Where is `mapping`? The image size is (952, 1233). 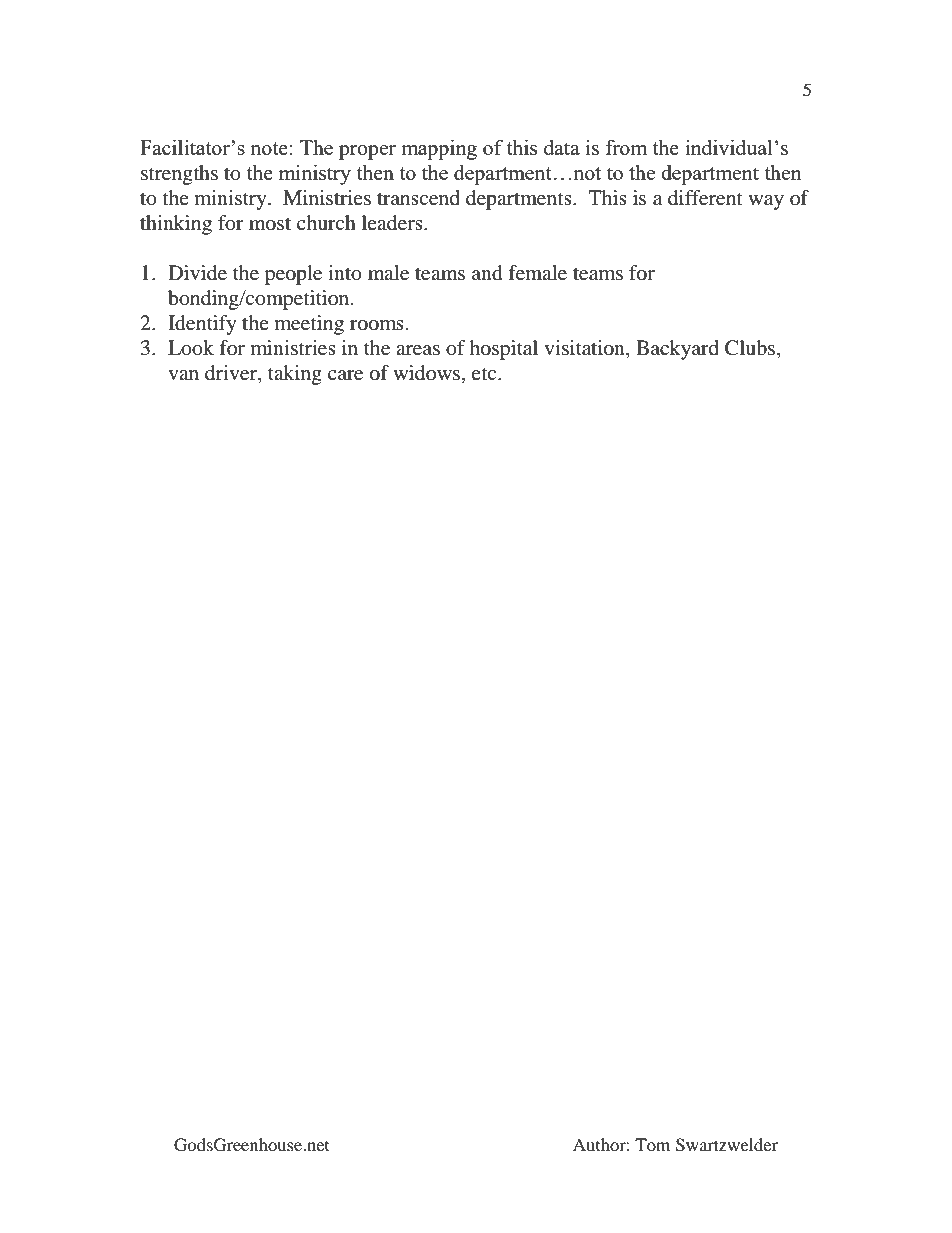 mapping is located at coordinates (439, 149).
